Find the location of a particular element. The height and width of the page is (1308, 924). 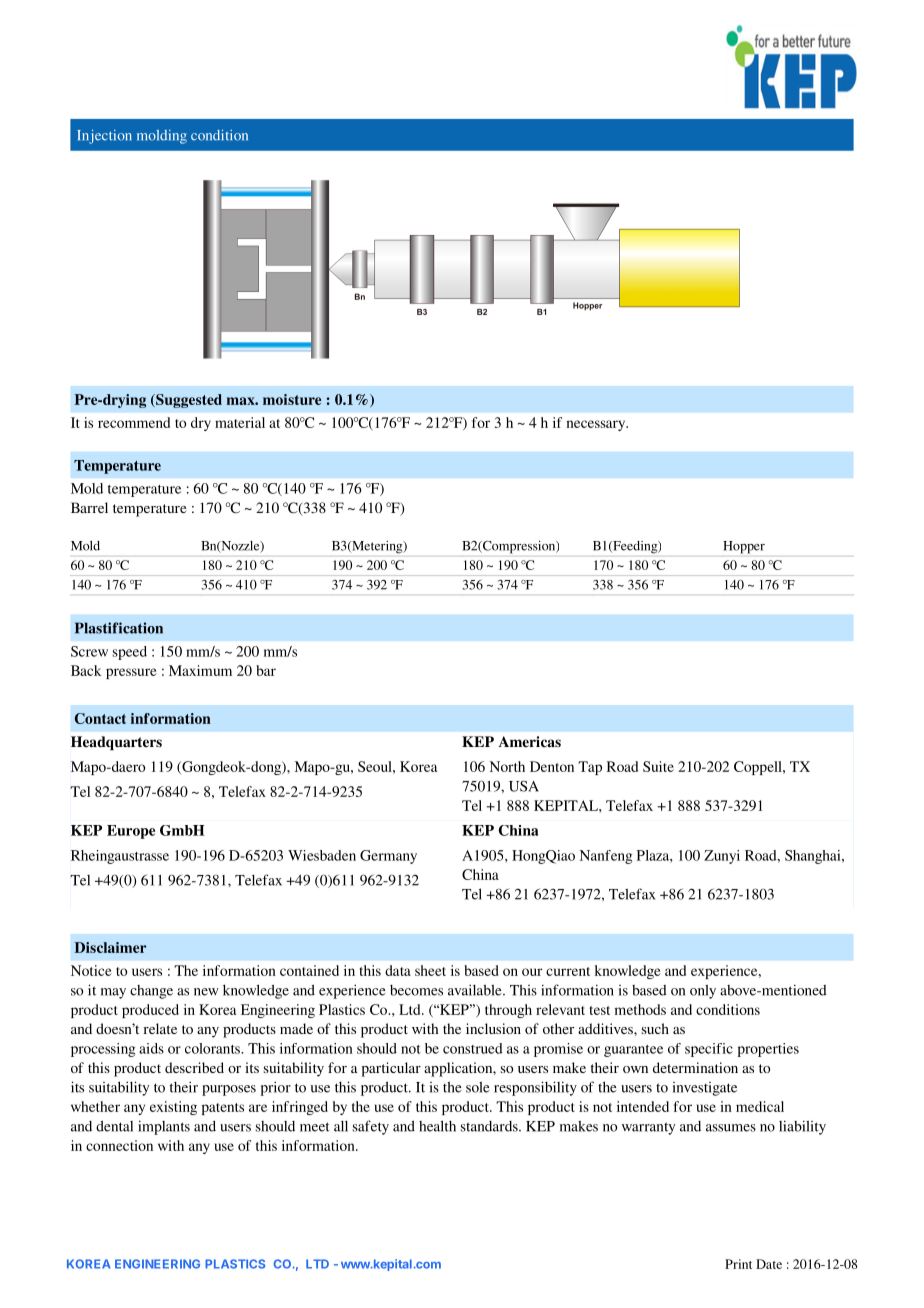

moisture is located at coordinates (292, 399).
